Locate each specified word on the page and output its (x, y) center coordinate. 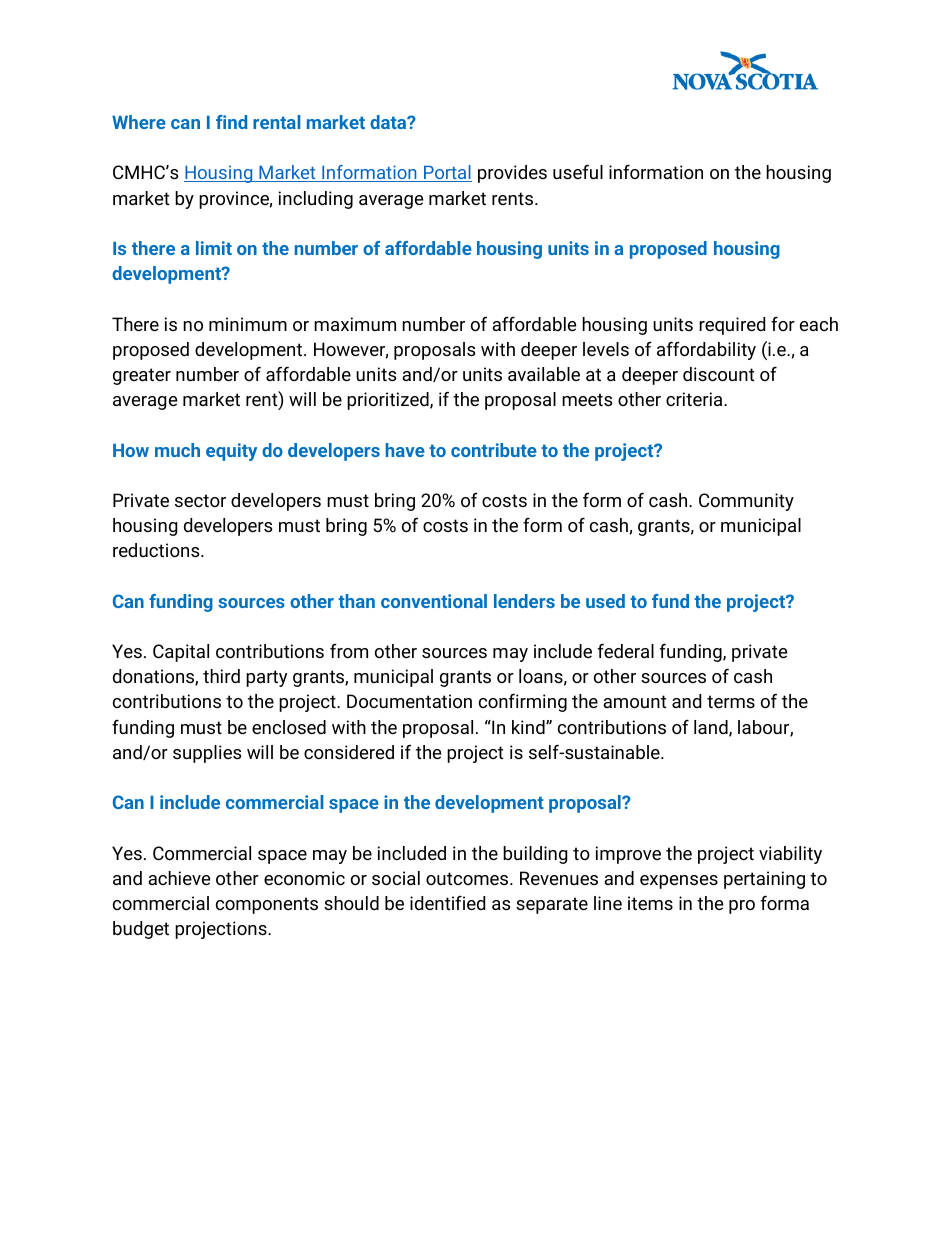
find (231, 122)
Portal (447, 173)
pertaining (764, 880)
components (267, 905)
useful (578, 172)
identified (447, 903)
